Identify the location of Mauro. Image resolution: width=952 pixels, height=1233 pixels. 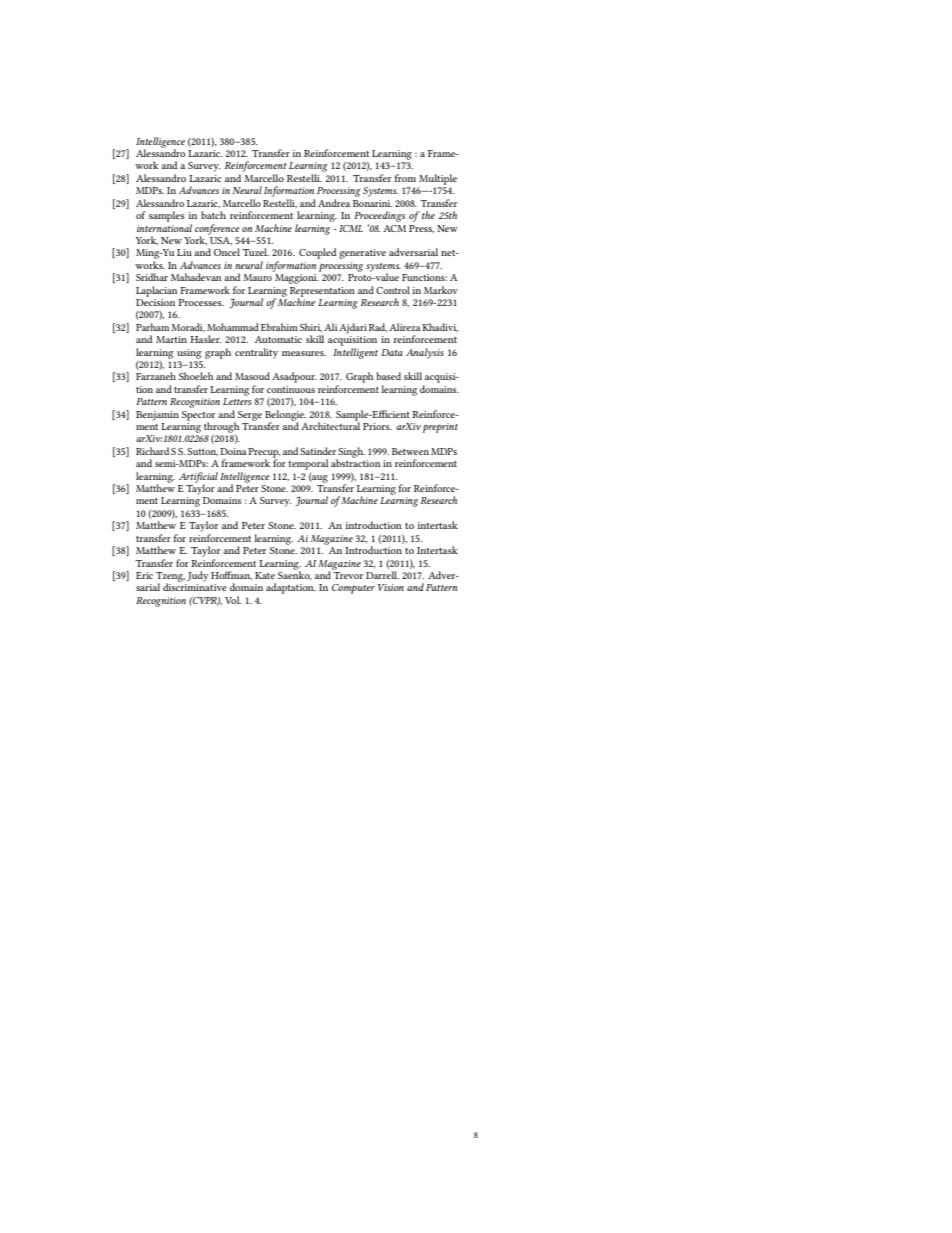
(257, 277).
